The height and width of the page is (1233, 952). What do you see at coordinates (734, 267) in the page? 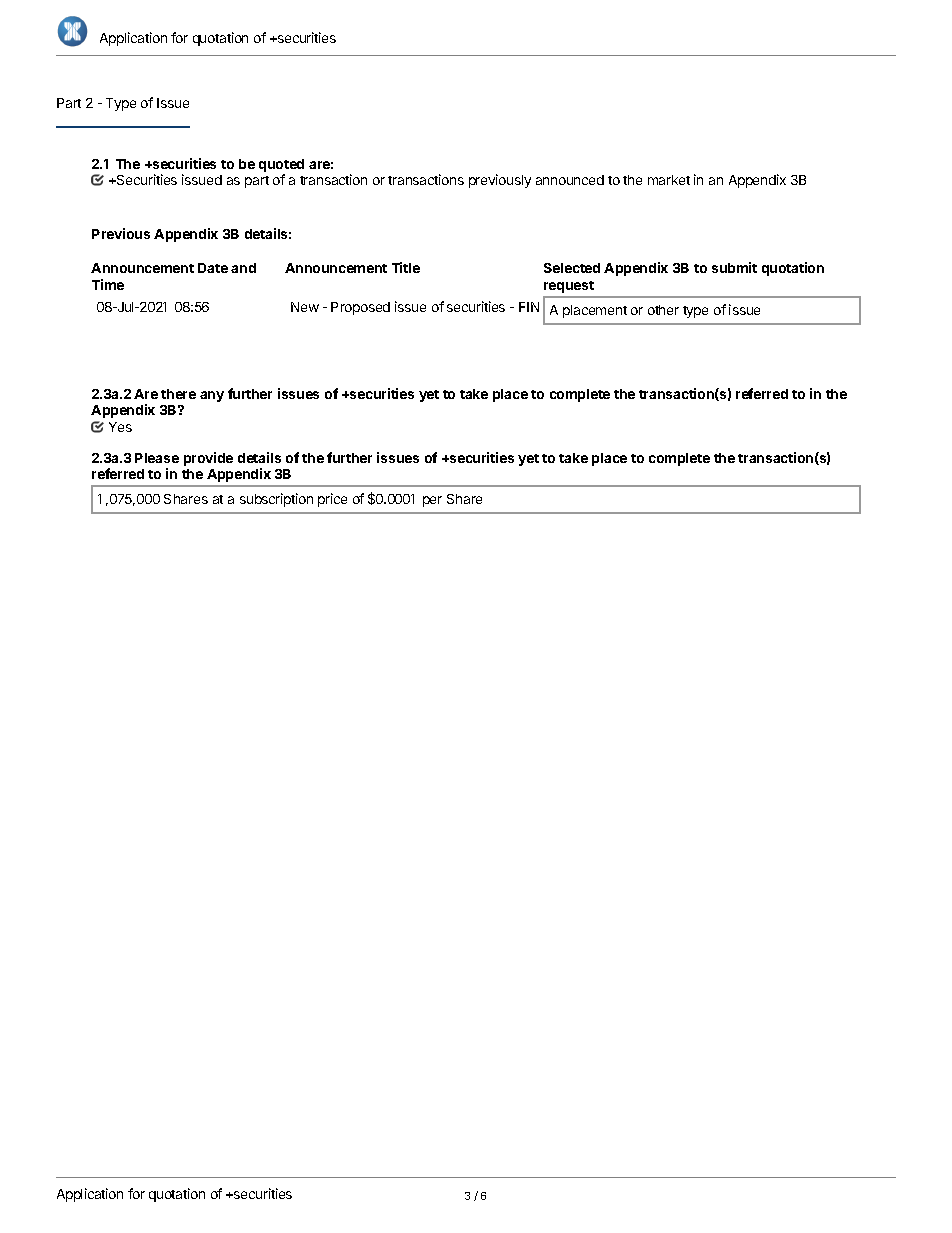
I see `submit` at bounding box center [734, 267].
